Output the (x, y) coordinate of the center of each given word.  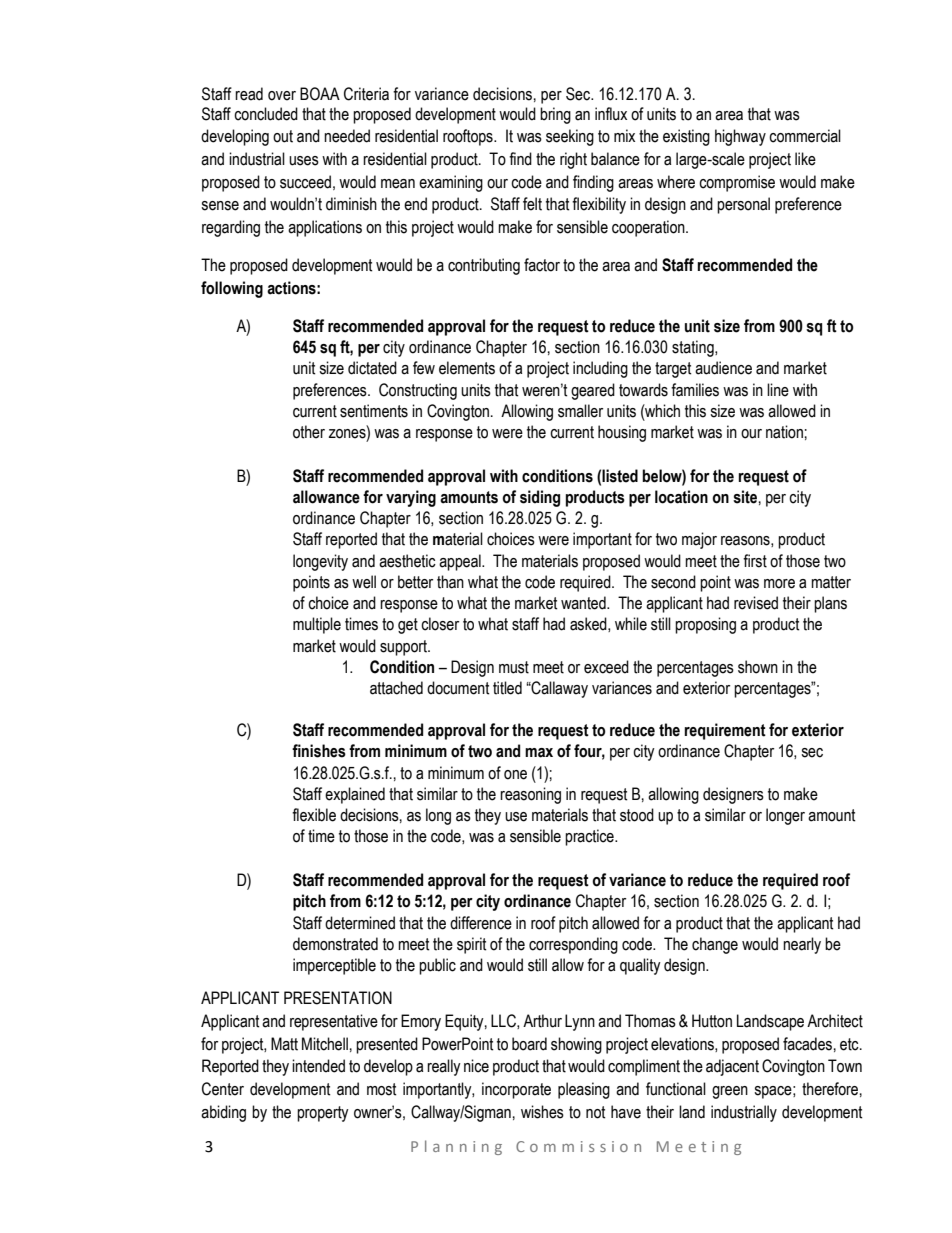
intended (318, 1066)
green (730, 1092)
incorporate (516, 1090)
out (283, 136)
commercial (805, 136)
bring (555, 115)
